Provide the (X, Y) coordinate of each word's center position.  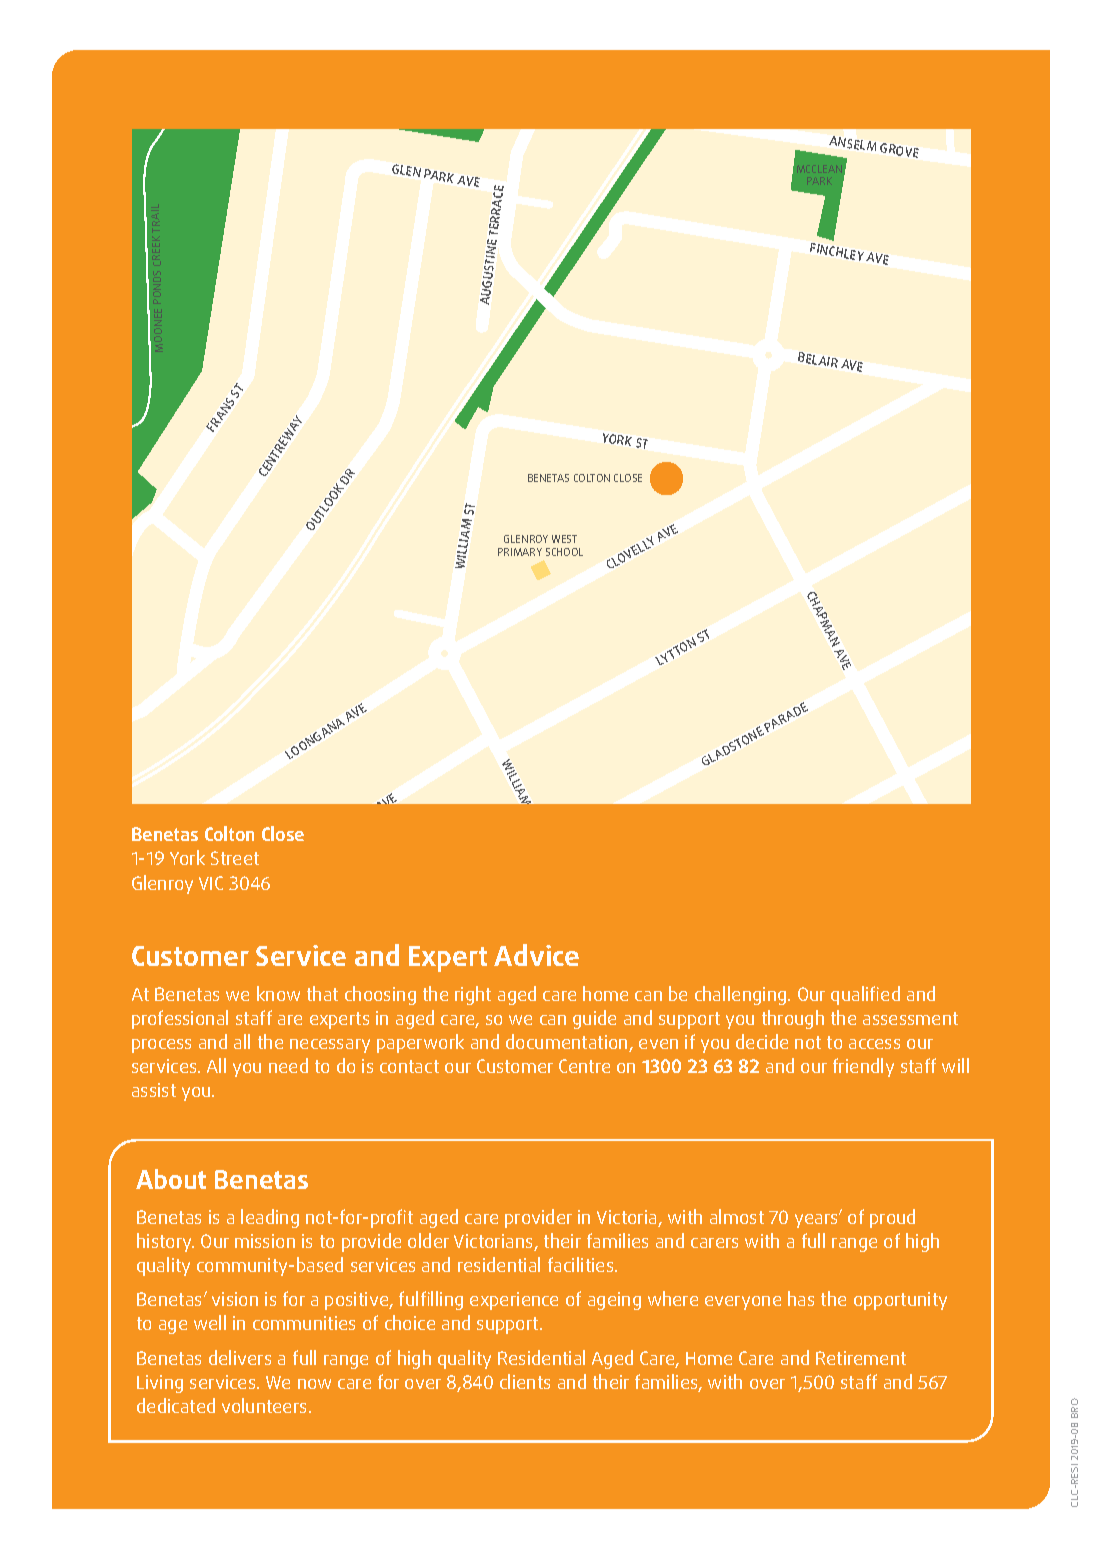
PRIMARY (520, 552)
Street (235, 858)
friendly (863, 1067)
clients (525, 1381)
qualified (865, 995)
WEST (564, 539)
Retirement (861, 1358)
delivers (240, 1357)
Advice (536, 955)
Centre (584, 1066)
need (288, 1065)
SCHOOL (564, 552)
